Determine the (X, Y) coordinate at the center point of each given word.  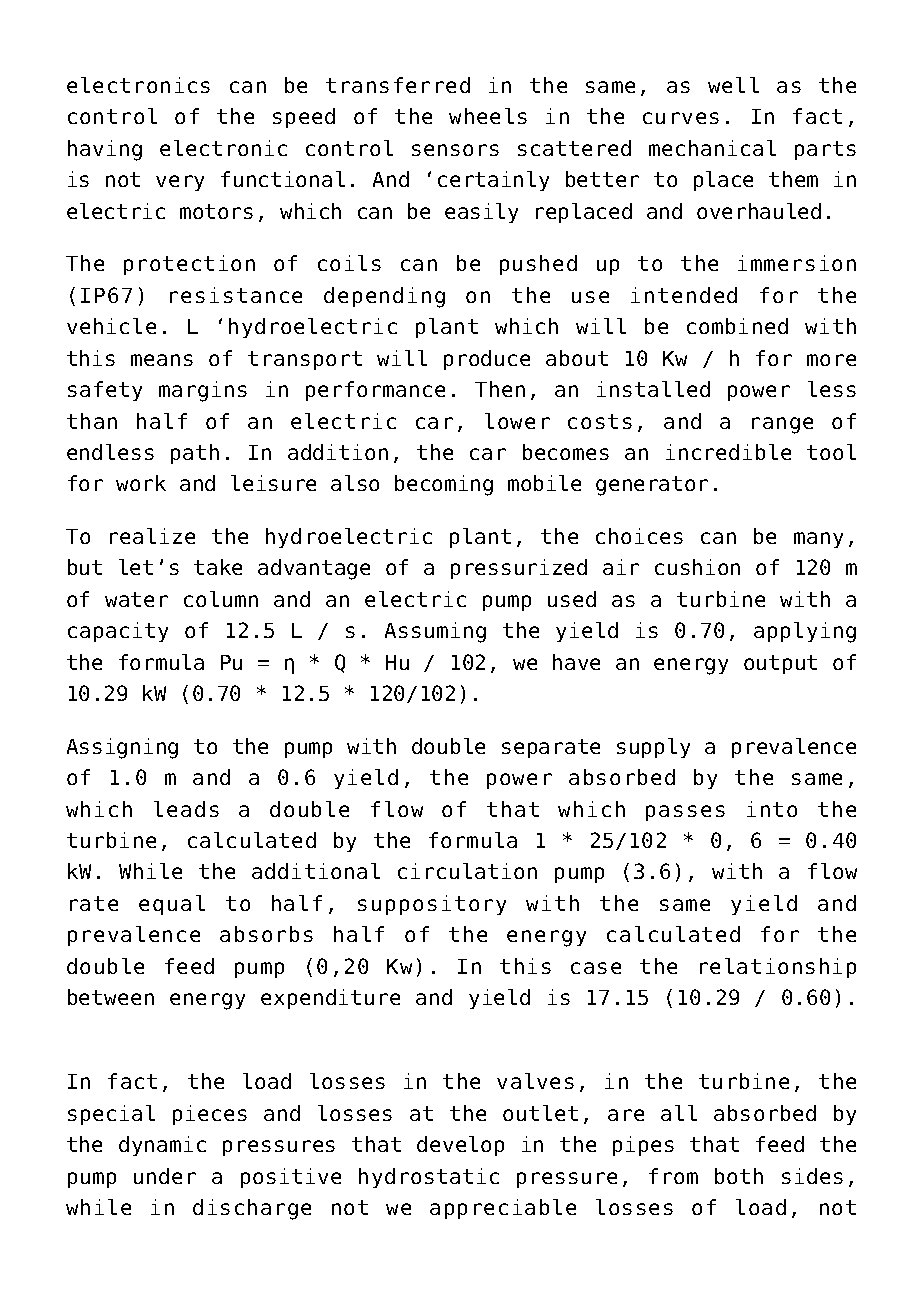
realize (152, 536)
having (105, 150)
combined (737, 326)
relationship (778, 968)
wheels (488, 116)
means (162, 360)
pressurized (519, 569)
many (818, 540)
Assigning (122, 748)
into (772, 809)
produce (487, 360)
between (111, 997)
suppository (432, 905)
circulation (467, 871)
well (733, 85)
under (165, 1176)
